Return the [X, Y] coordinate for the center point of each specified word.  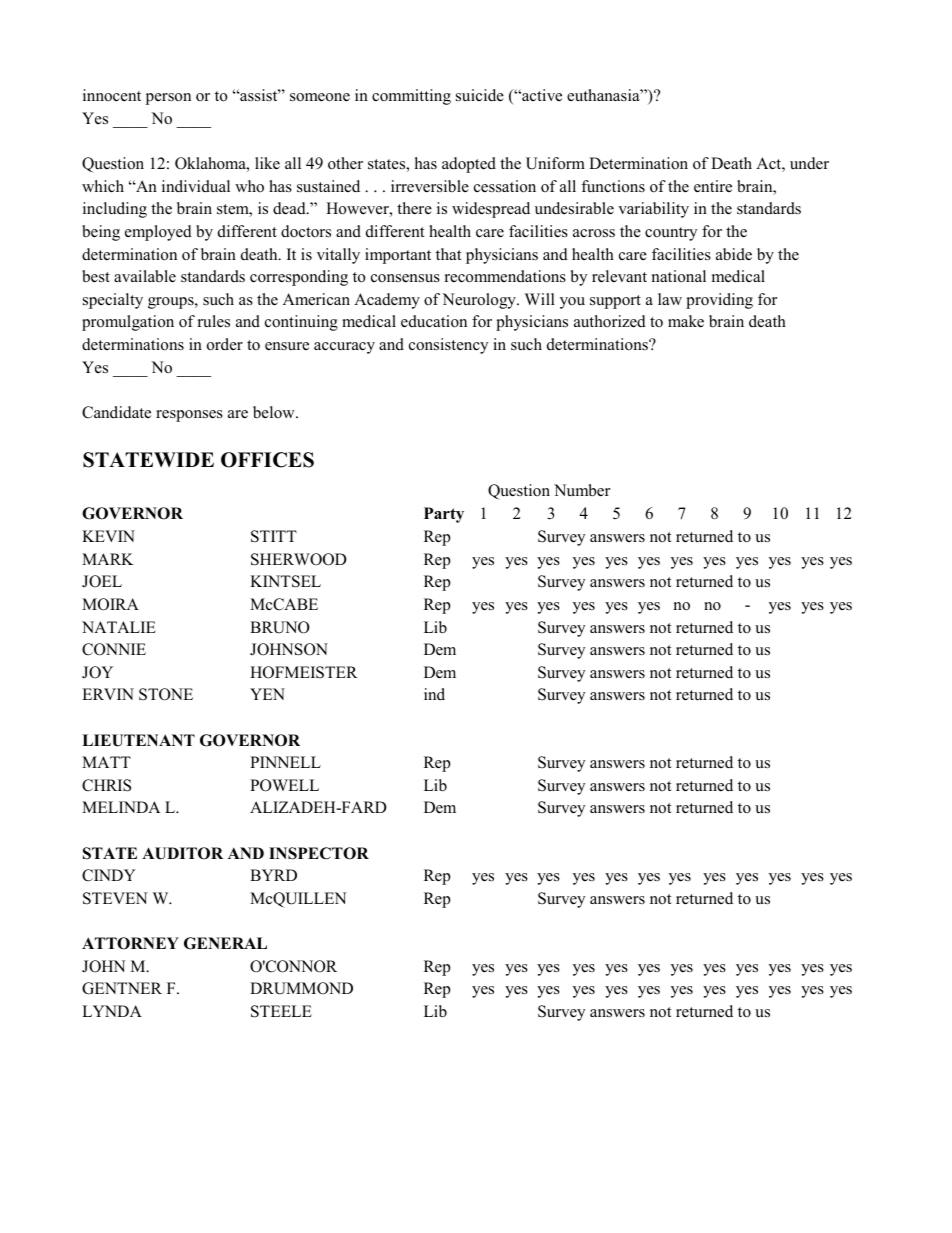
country [671, 234]
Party [444, 515]
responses [189, 416]
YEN [267, 694]
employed [158, 233]
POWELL [284, 785]
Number [582, 490]
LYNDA [112, 1011]
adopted [469, 165]
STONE [166, 694]
